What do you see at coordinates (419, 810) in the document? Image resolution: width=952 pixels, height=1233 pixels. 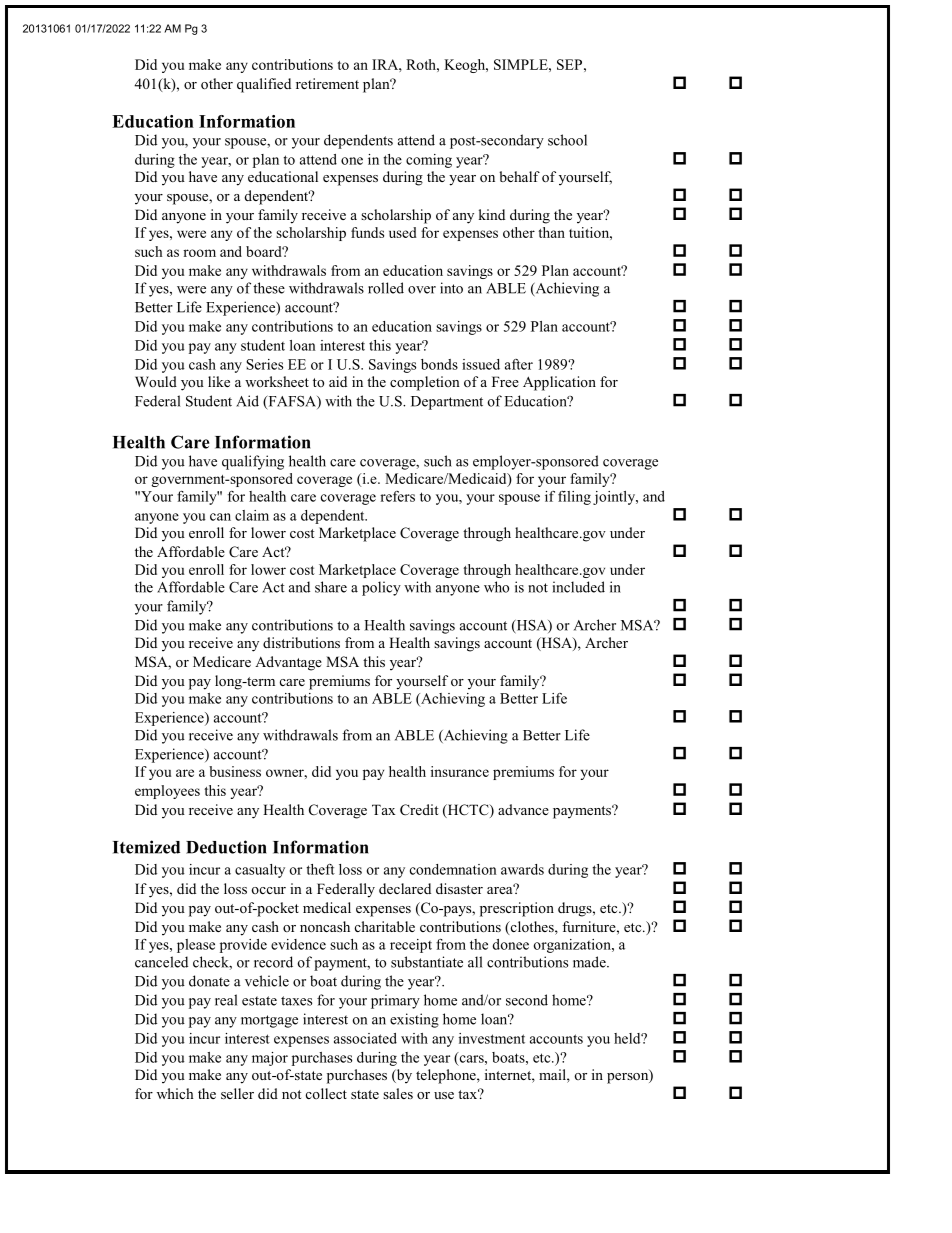 I see `Credit` at bounding box center [419, 810].
